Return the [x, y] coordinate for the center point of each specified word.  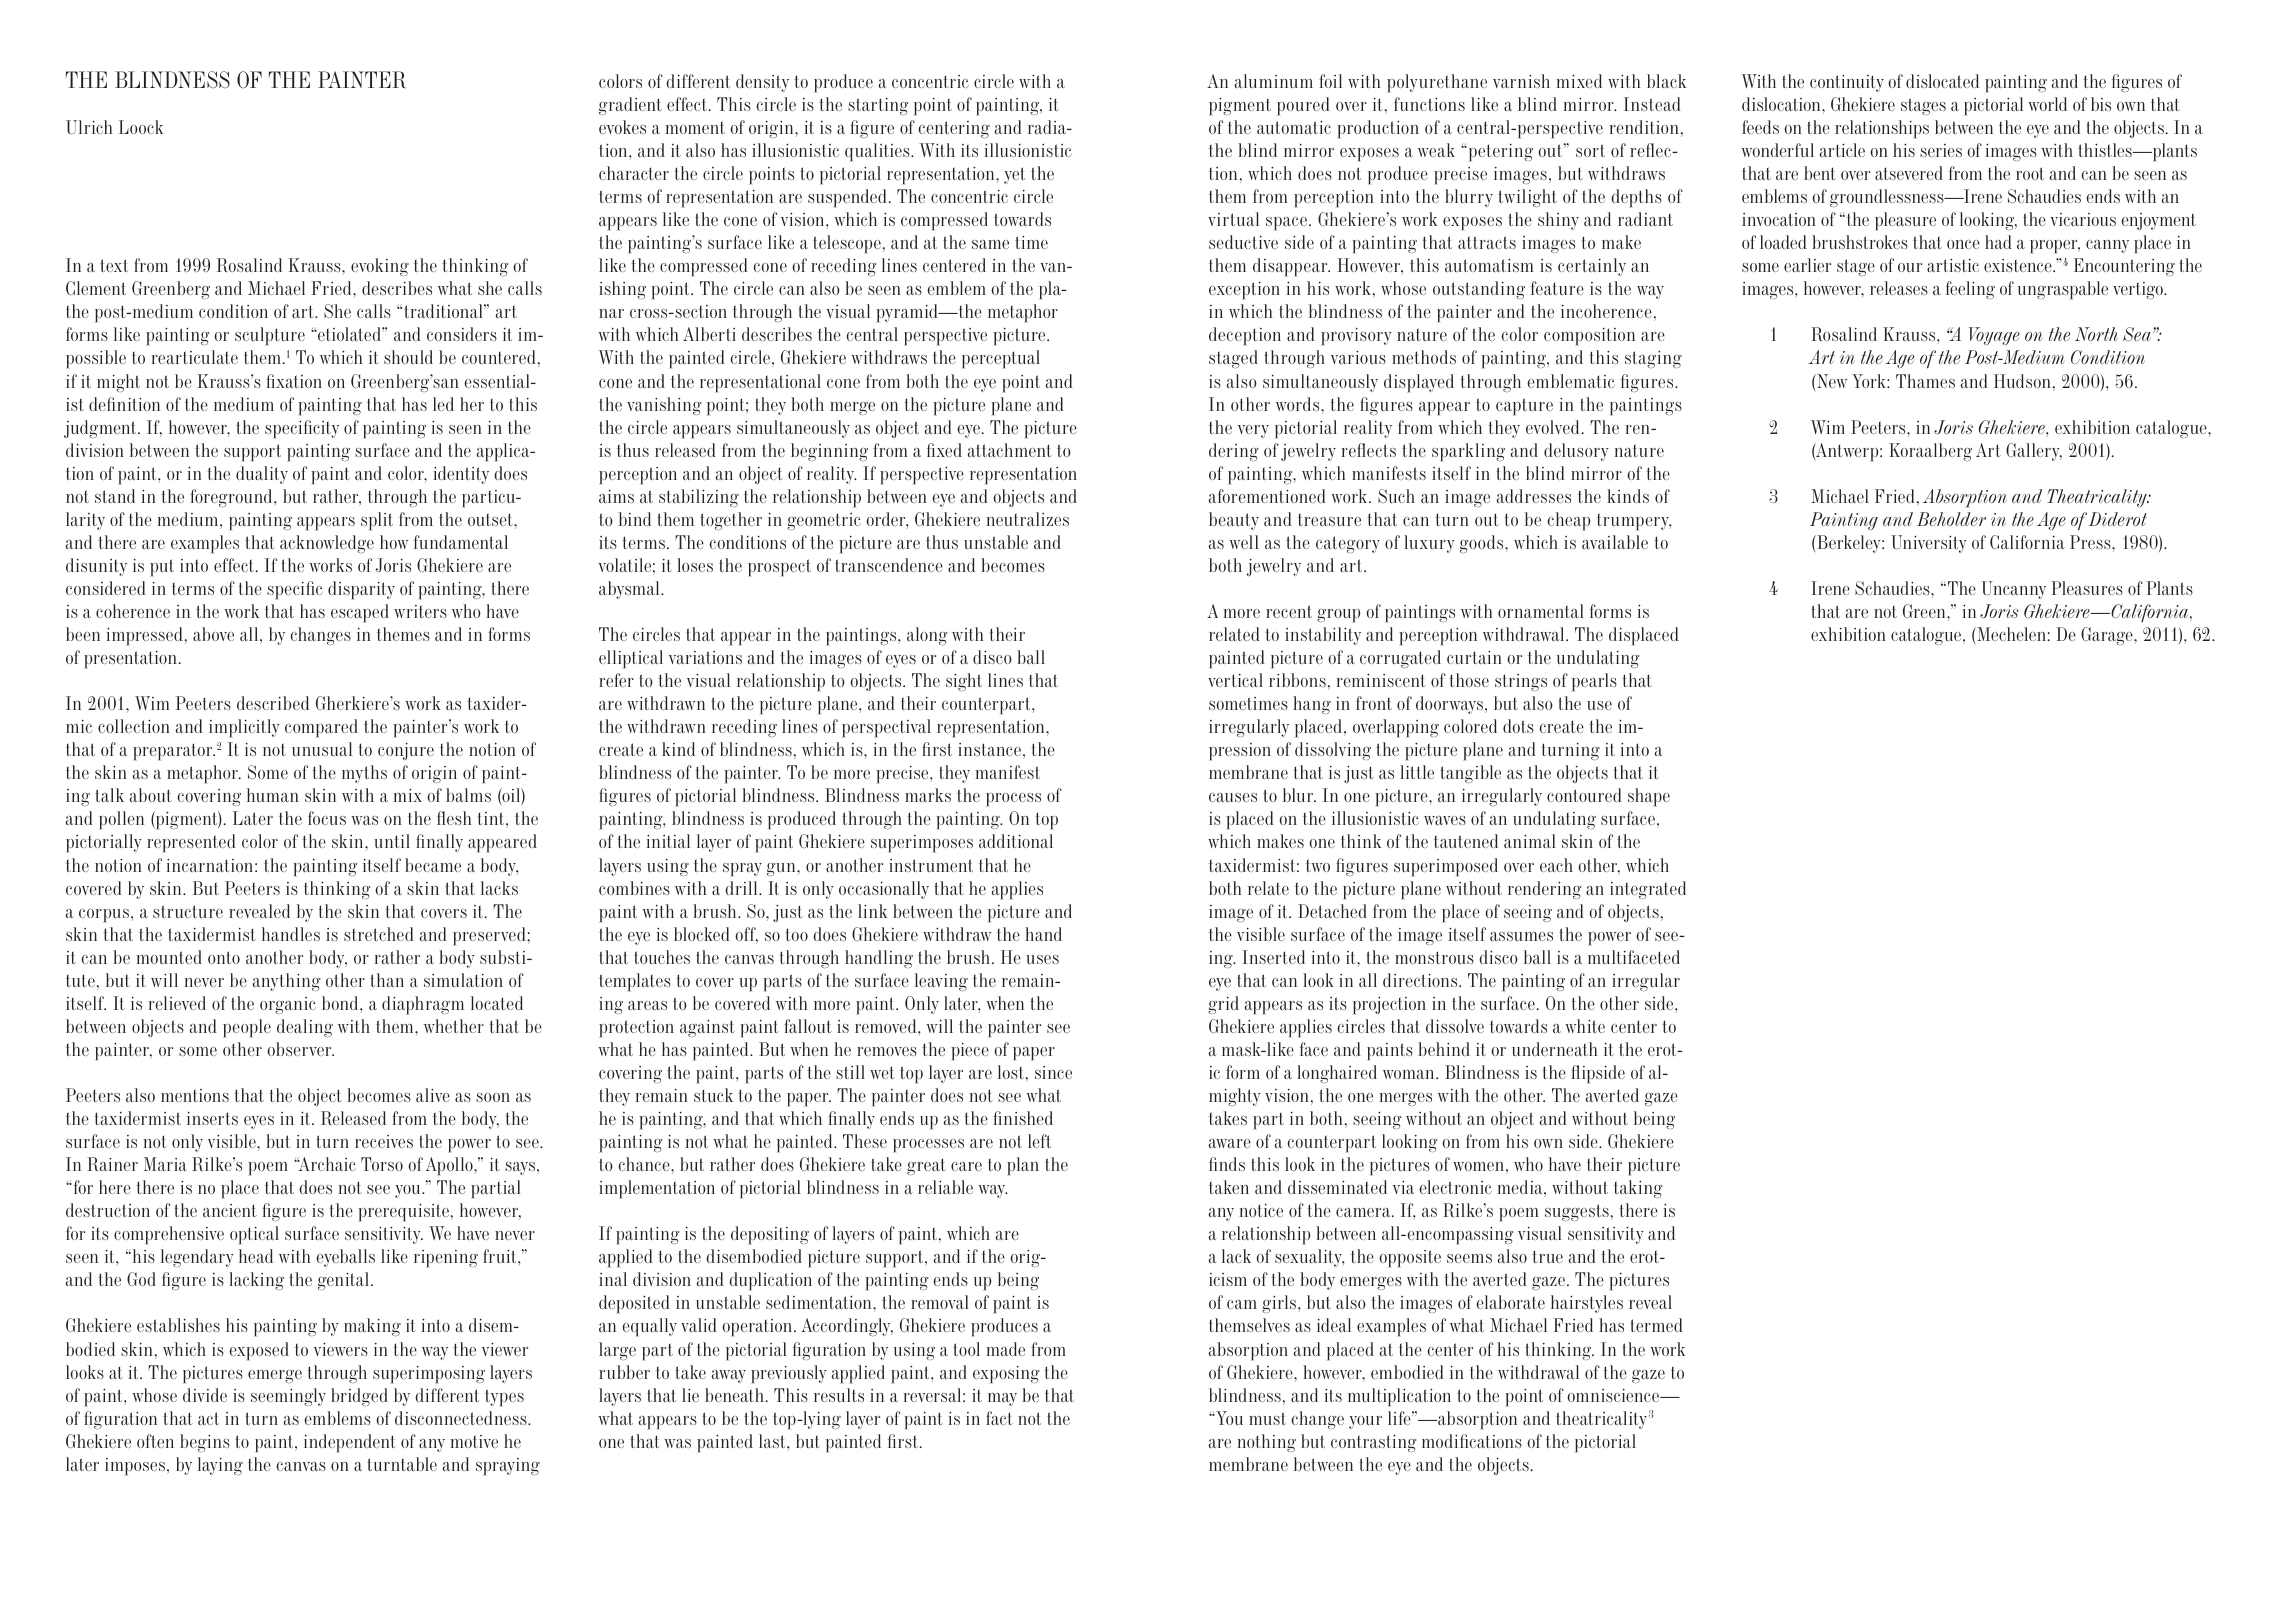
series [1941, 150]
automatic [1294, 127]
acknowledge [327, 544]
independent [350, 1443]
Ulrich [89, 127]
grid [1223, 1005]
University [1929, 544]
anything [286, 982]
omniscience [1614, 1395]
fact [999, 1418]
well [1244, 542]
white [1585, 1026]
